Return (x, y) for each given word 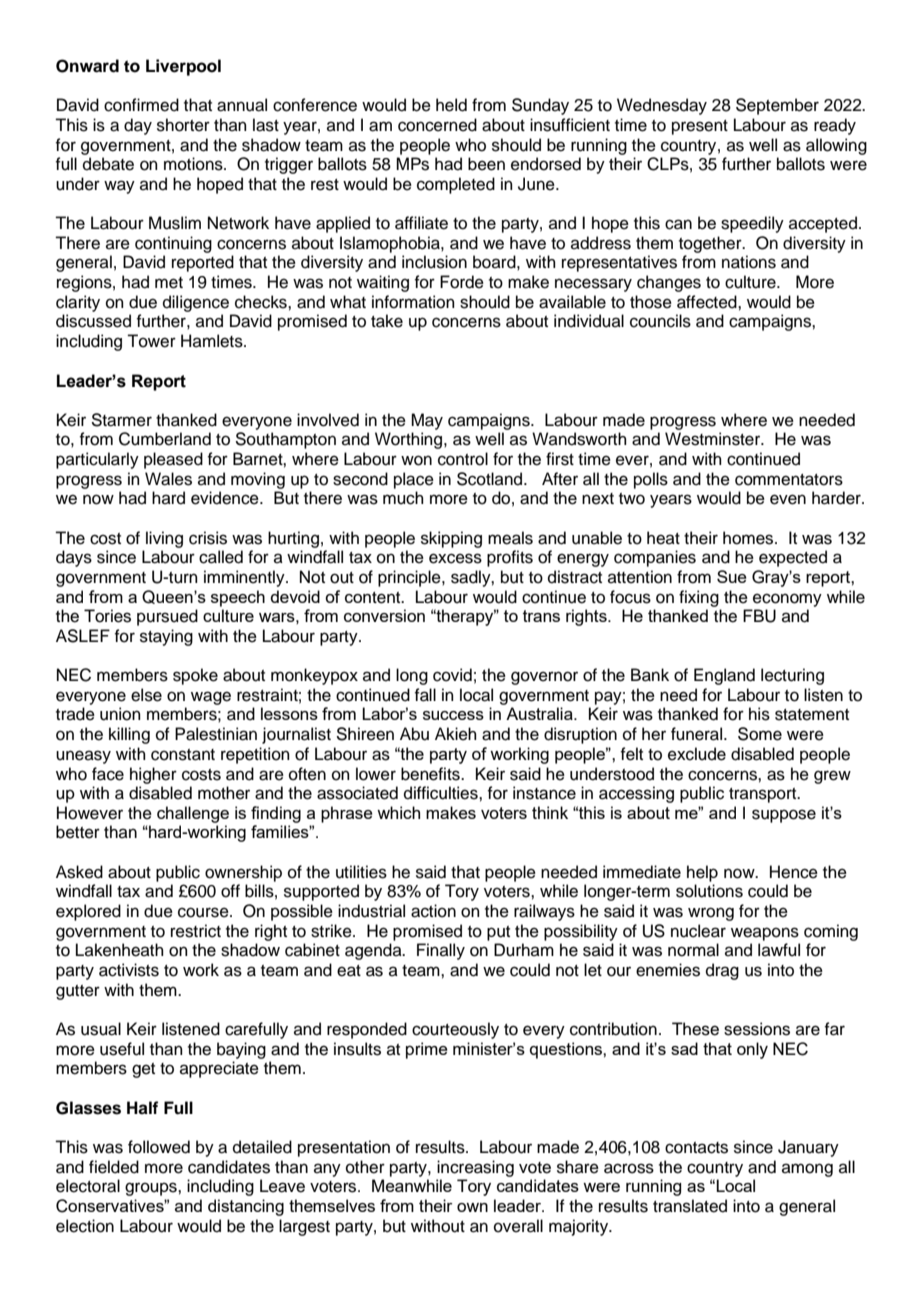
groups (152, 1189)
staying (166, 637)
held (451, 105)
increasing (475, 1168)
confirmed (141, 105)
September (777, 106)
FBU (759, 616)
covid (452, 675)
